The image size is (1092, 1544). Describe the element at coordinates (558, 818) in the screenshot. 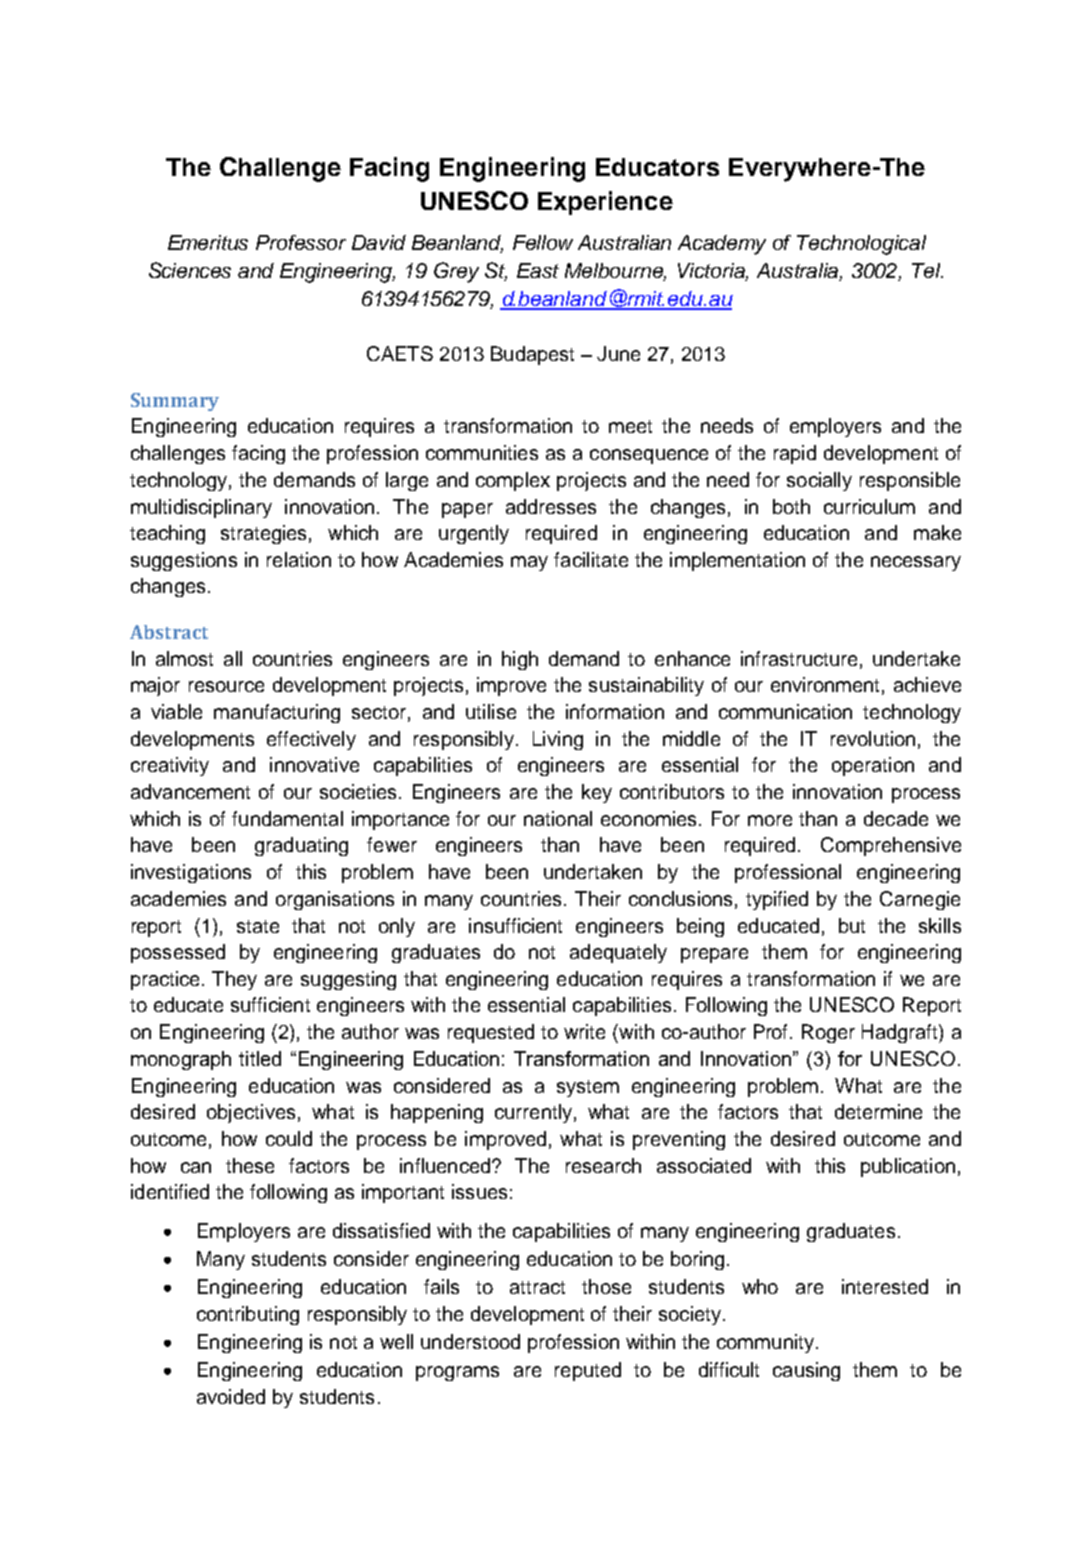

I see `national` at that location.
